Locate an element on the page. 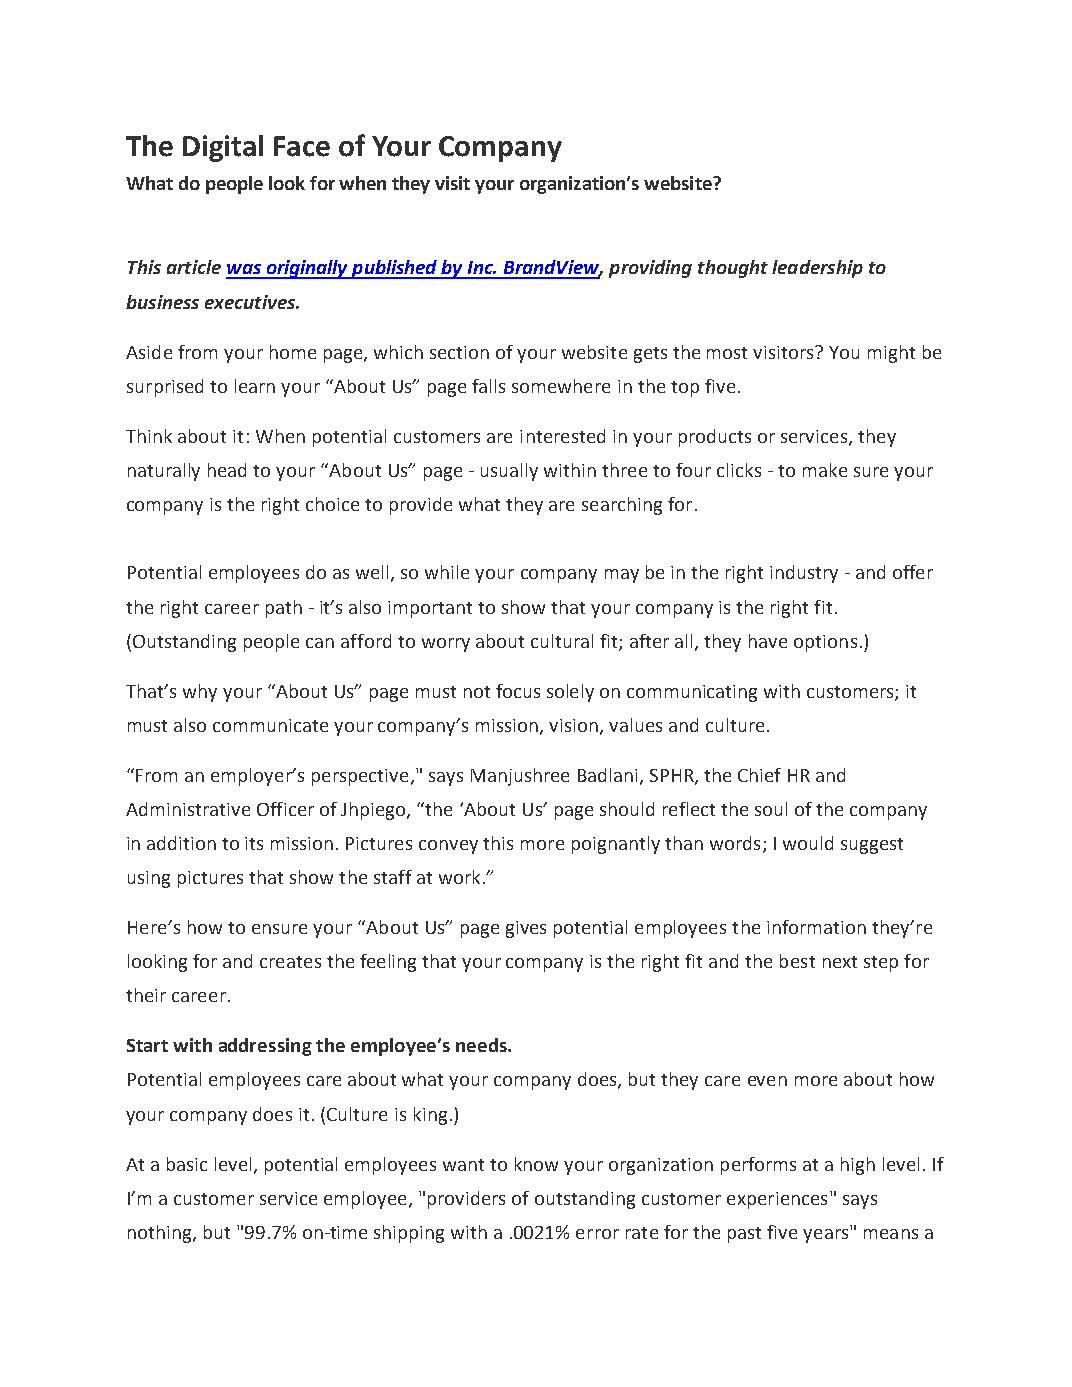 The image size is (1072, 1387). why is located at coordinates (200, 693).
